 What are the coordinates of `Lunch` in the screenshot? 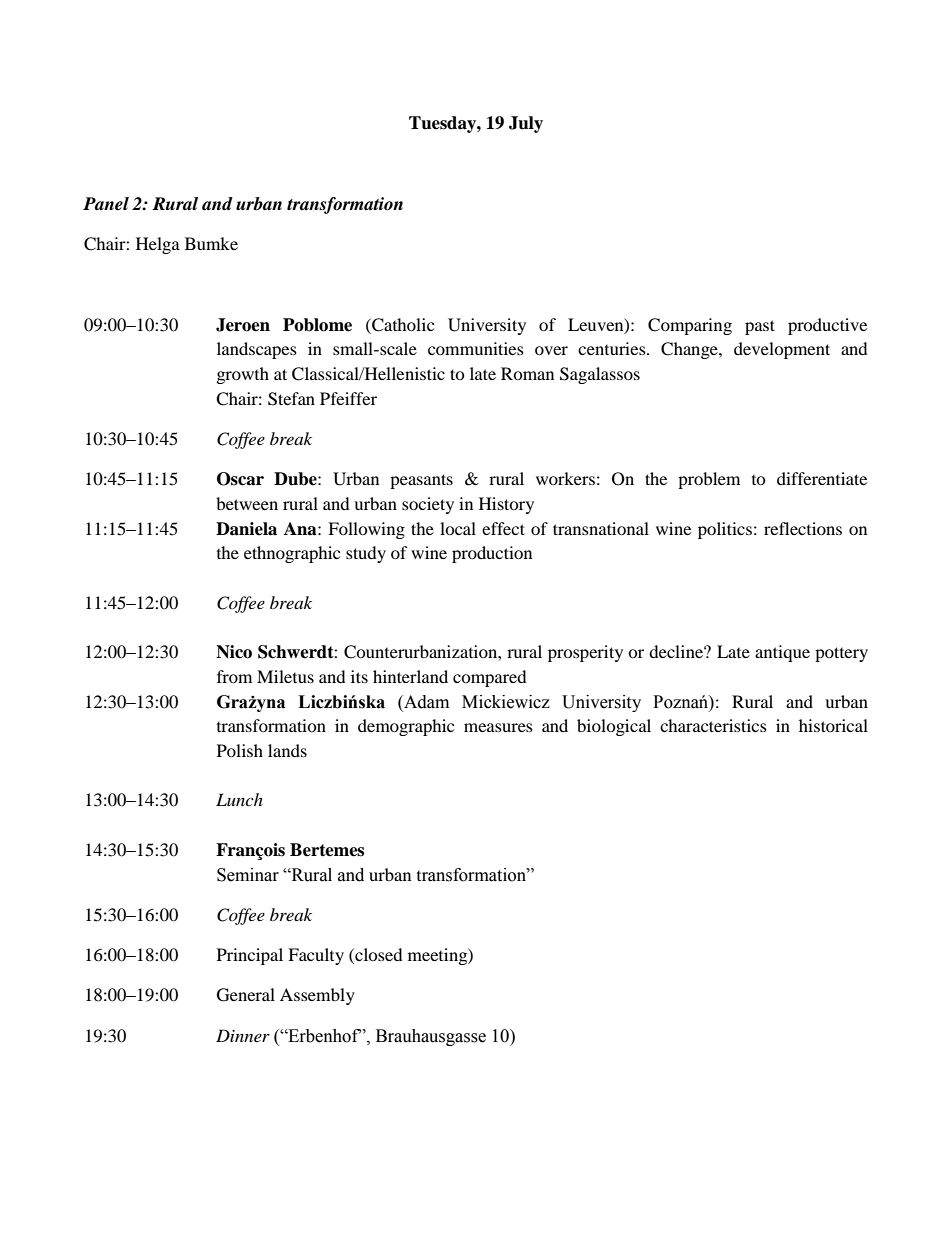 It's located at (239, 799).
